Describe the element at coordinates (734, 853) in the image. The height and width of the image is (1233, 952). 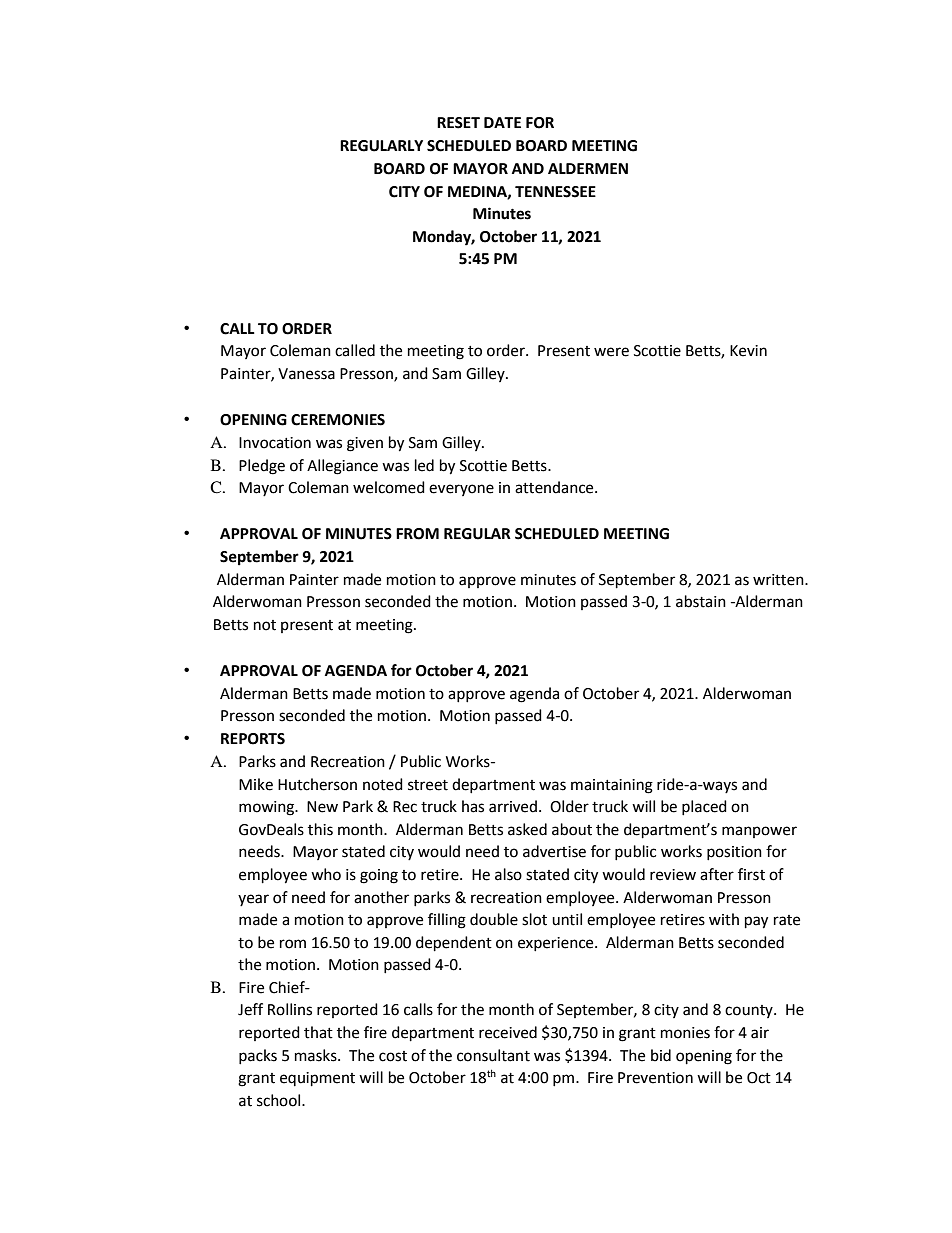
I see `position` at that location.
